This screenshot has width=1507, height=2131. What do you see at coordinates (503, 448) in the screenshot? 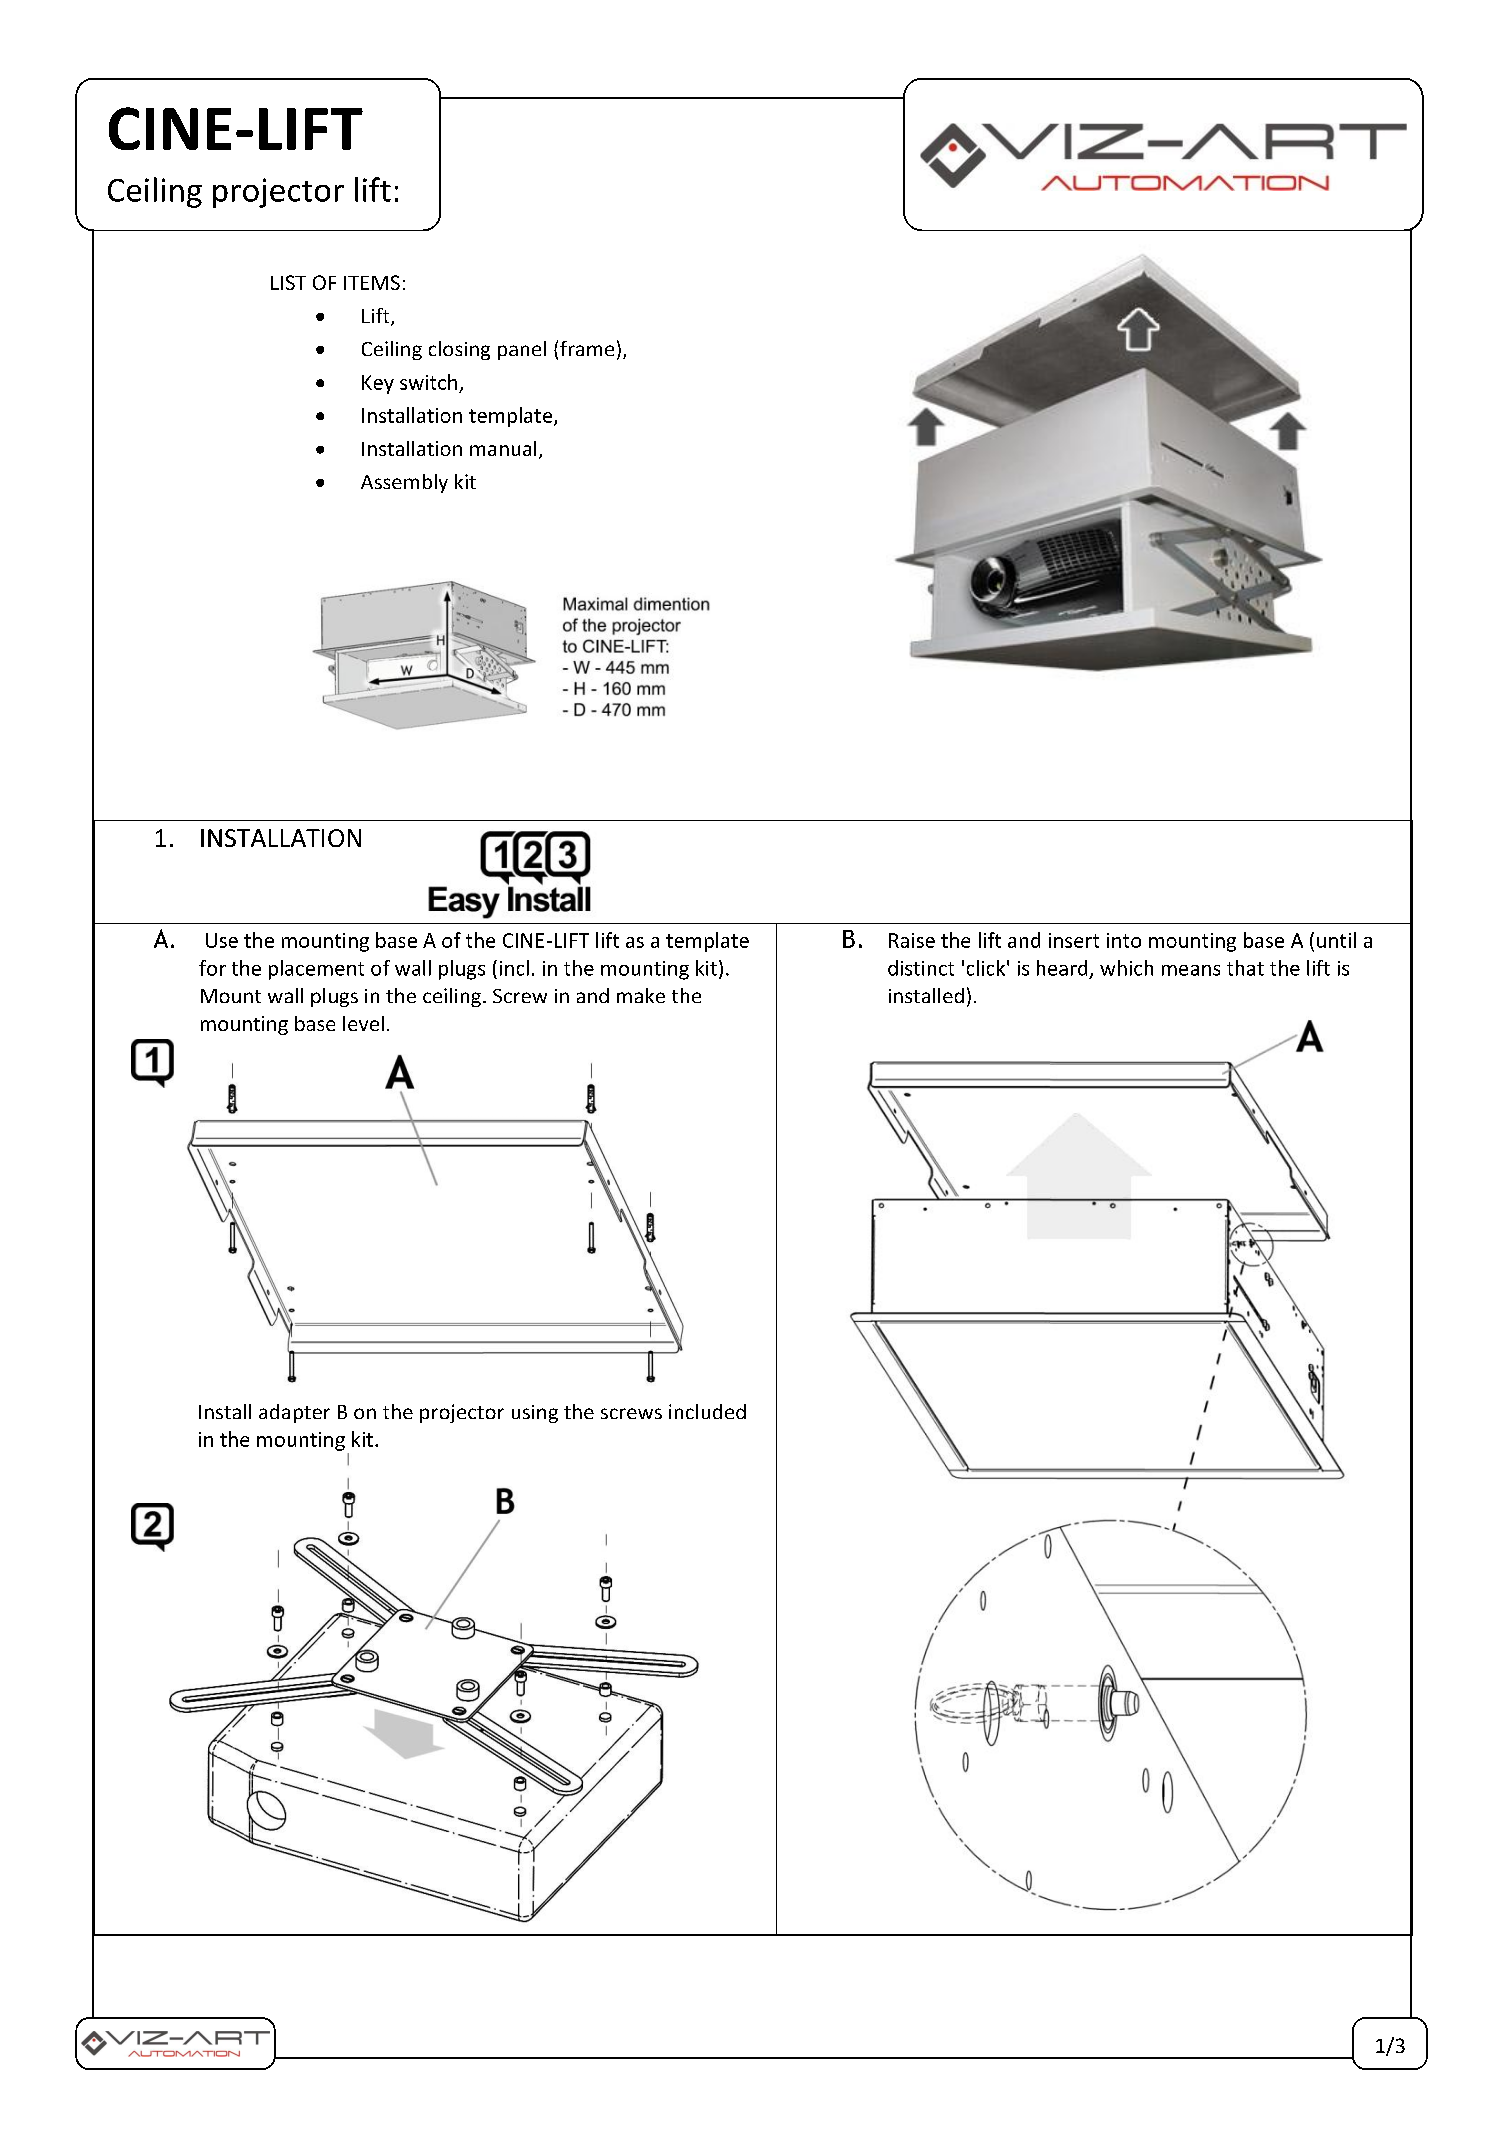
I see `manual` at bounding box center [503, 448].
